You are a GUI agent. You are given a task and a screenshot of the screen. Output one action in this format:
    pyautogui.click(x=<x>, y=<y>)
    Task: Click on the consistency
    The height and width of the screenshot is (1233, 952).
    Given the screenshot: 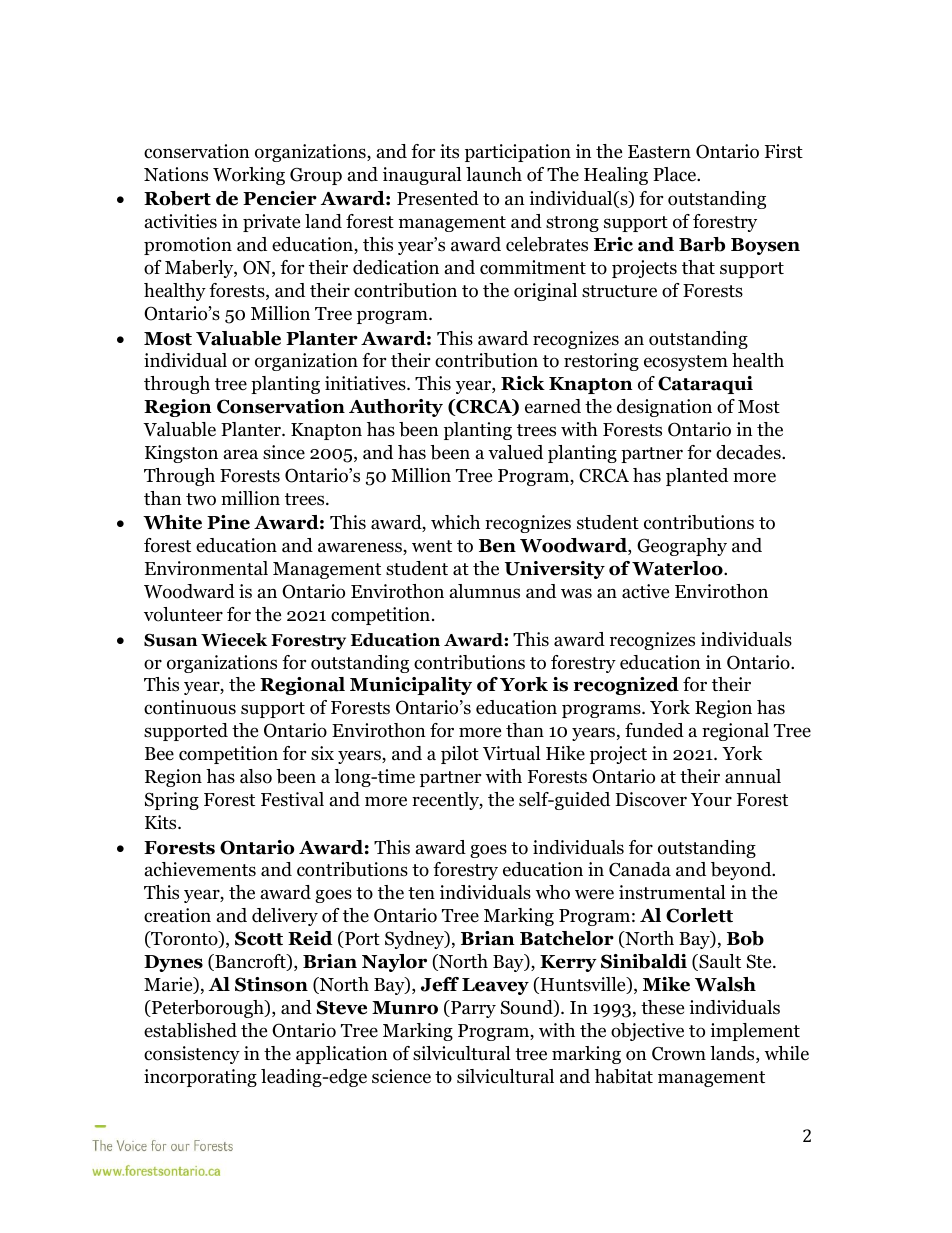 What is the action you would take?
    pyautogui.click(x=192, y=1055)
